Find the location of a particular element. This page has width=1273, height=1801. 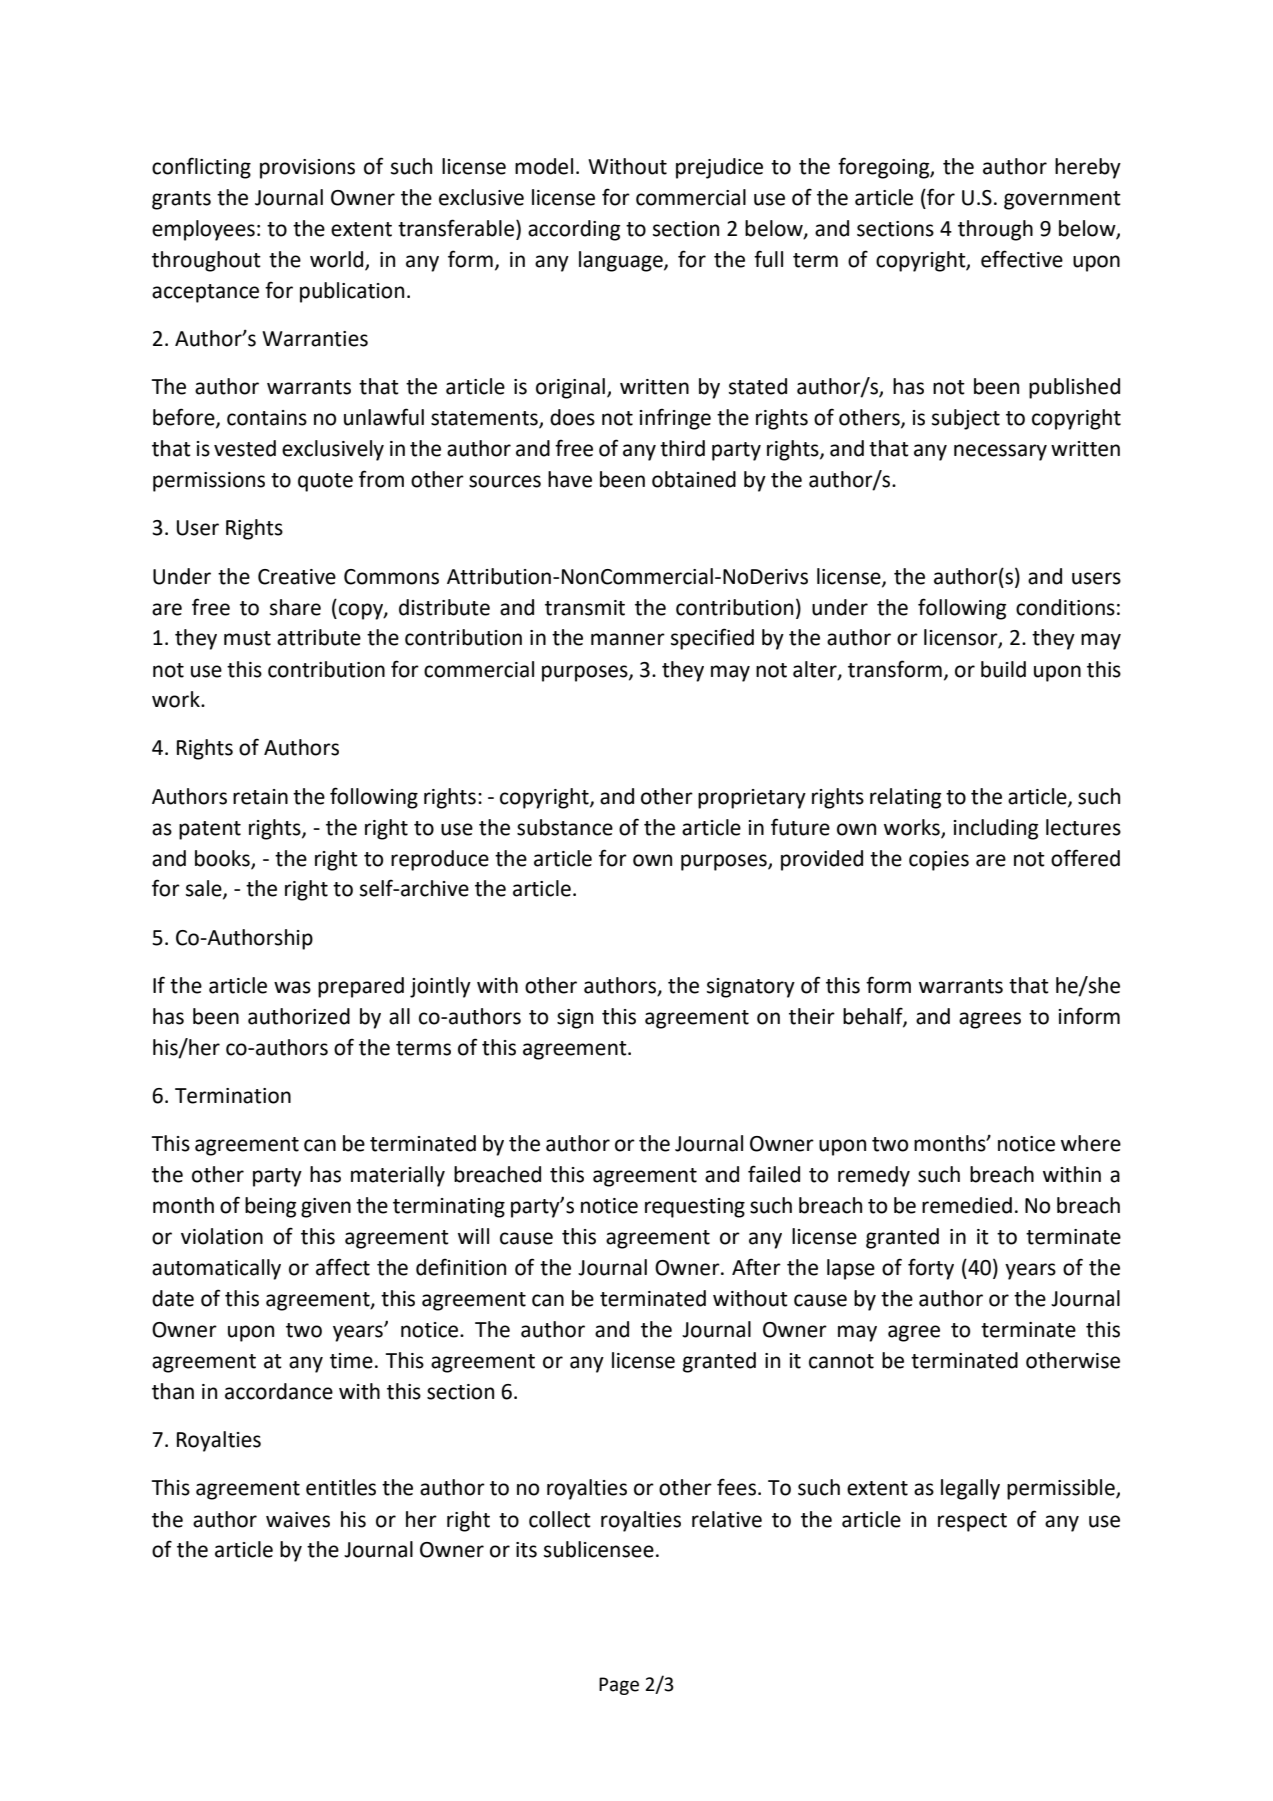

was is located at coordinates (292, 987).
